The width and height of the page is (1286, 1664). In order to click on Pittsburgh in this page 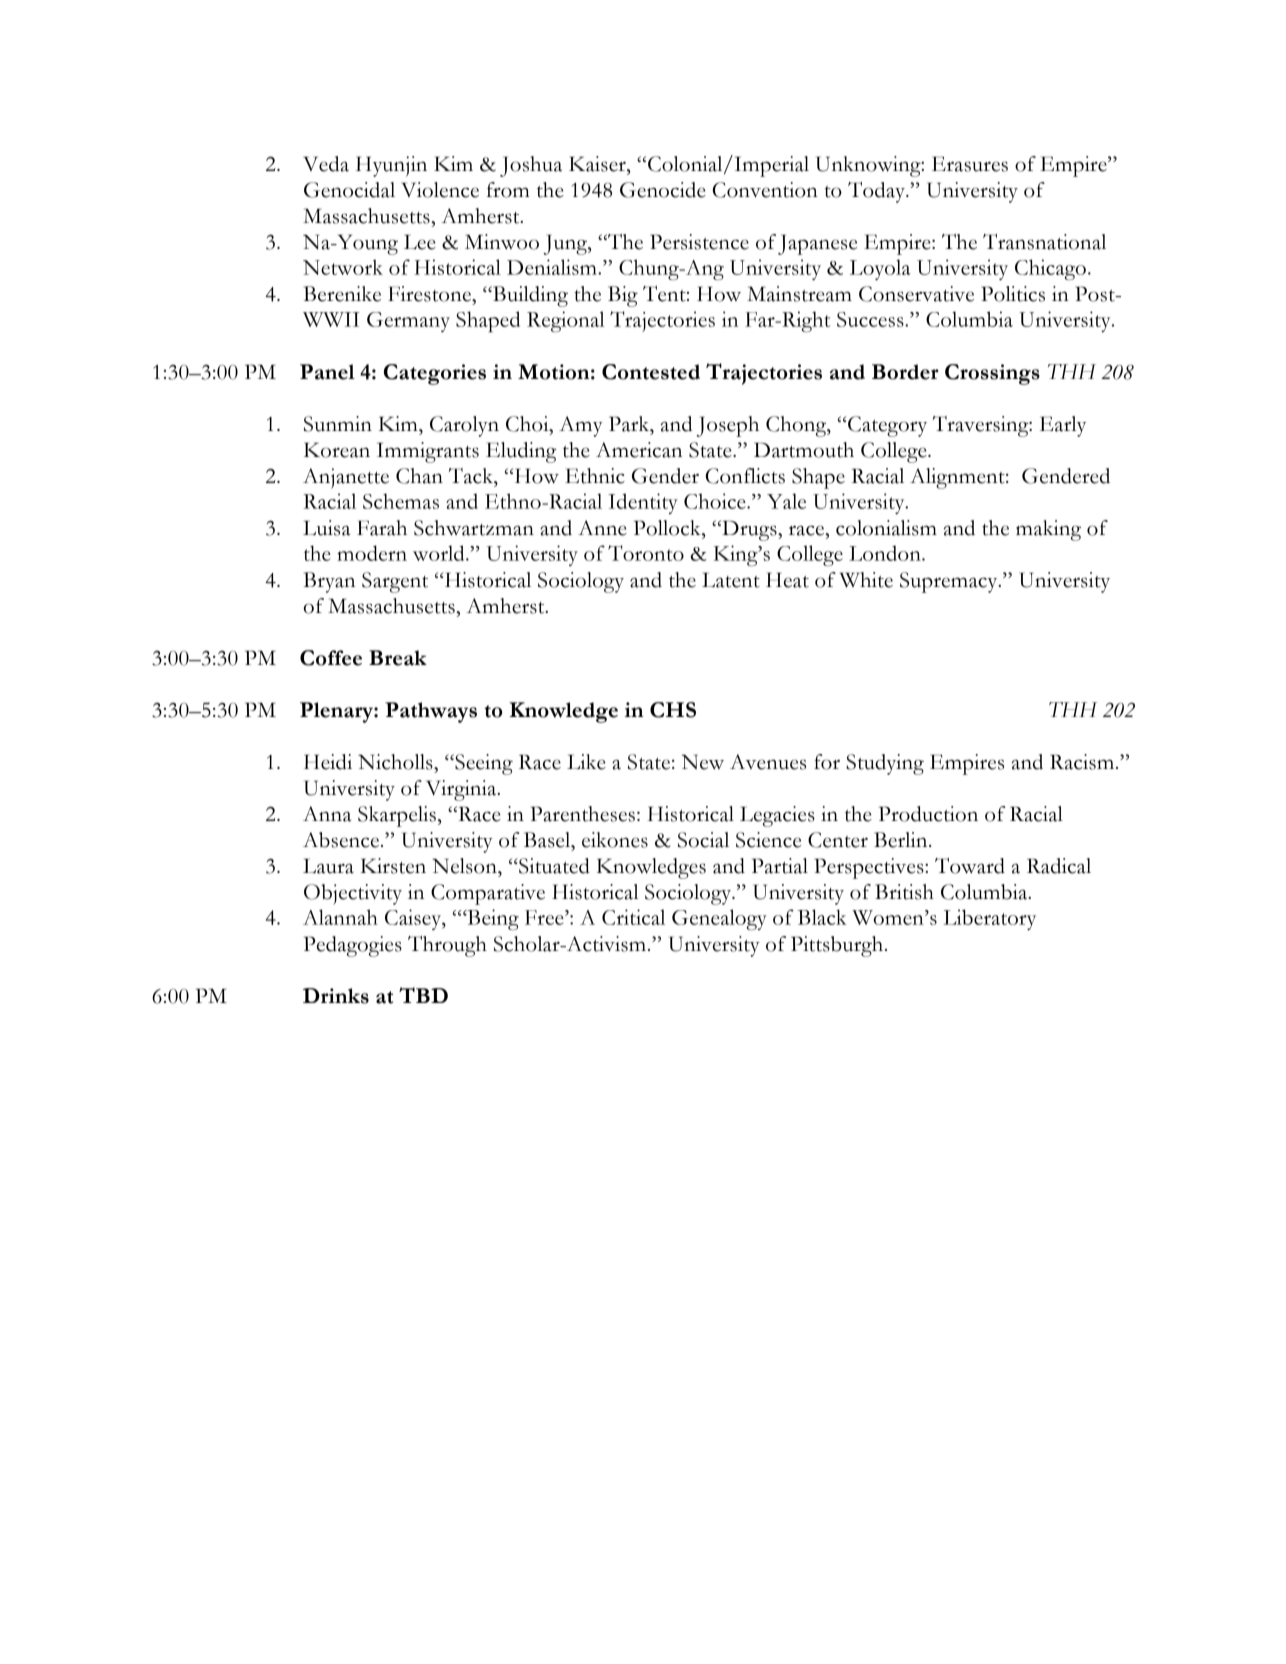, I will do `click(837, 946)`.
